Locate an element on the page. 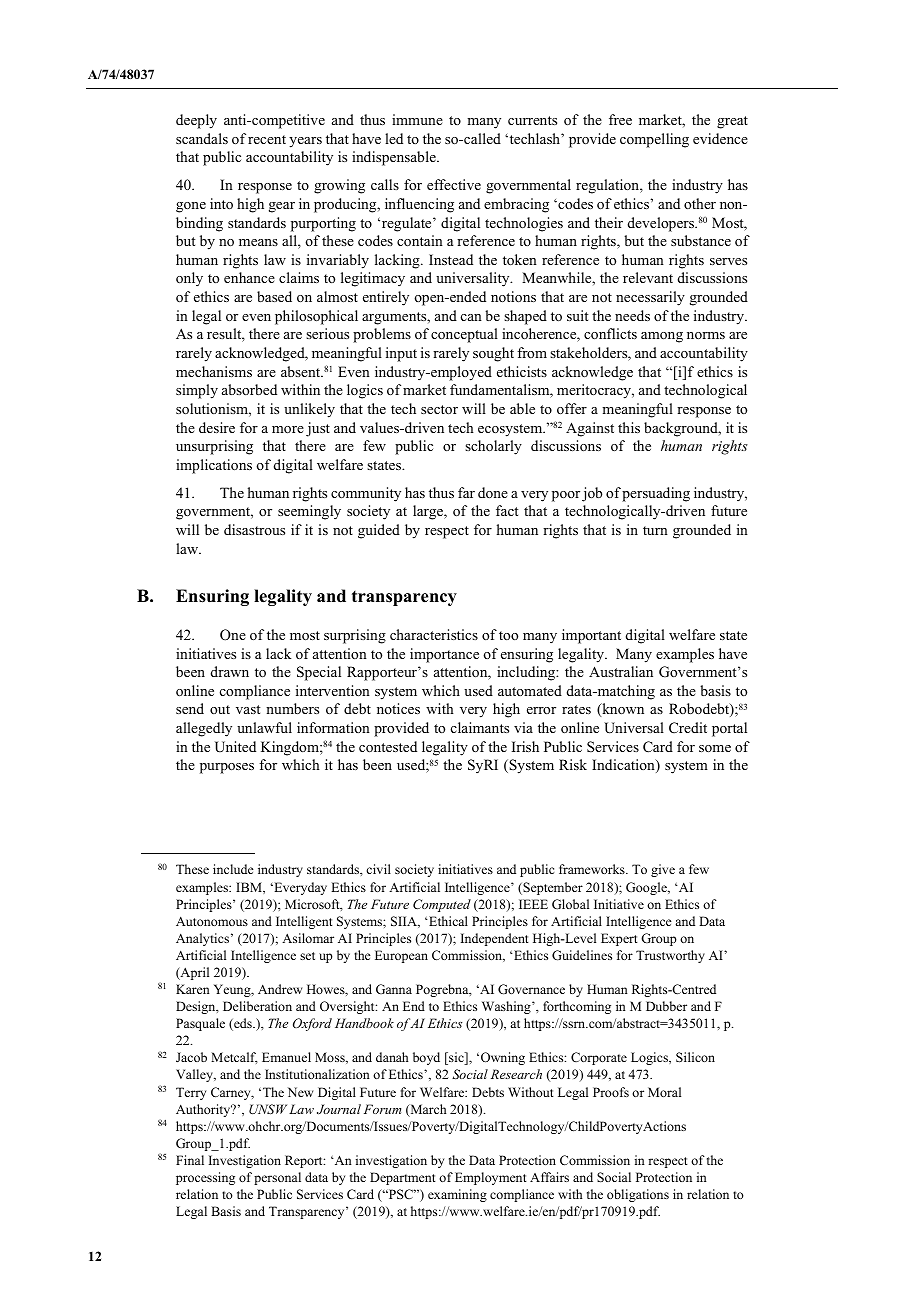 This page has width=924, height=1308. absorbed is located at coordinates (249, 389).
